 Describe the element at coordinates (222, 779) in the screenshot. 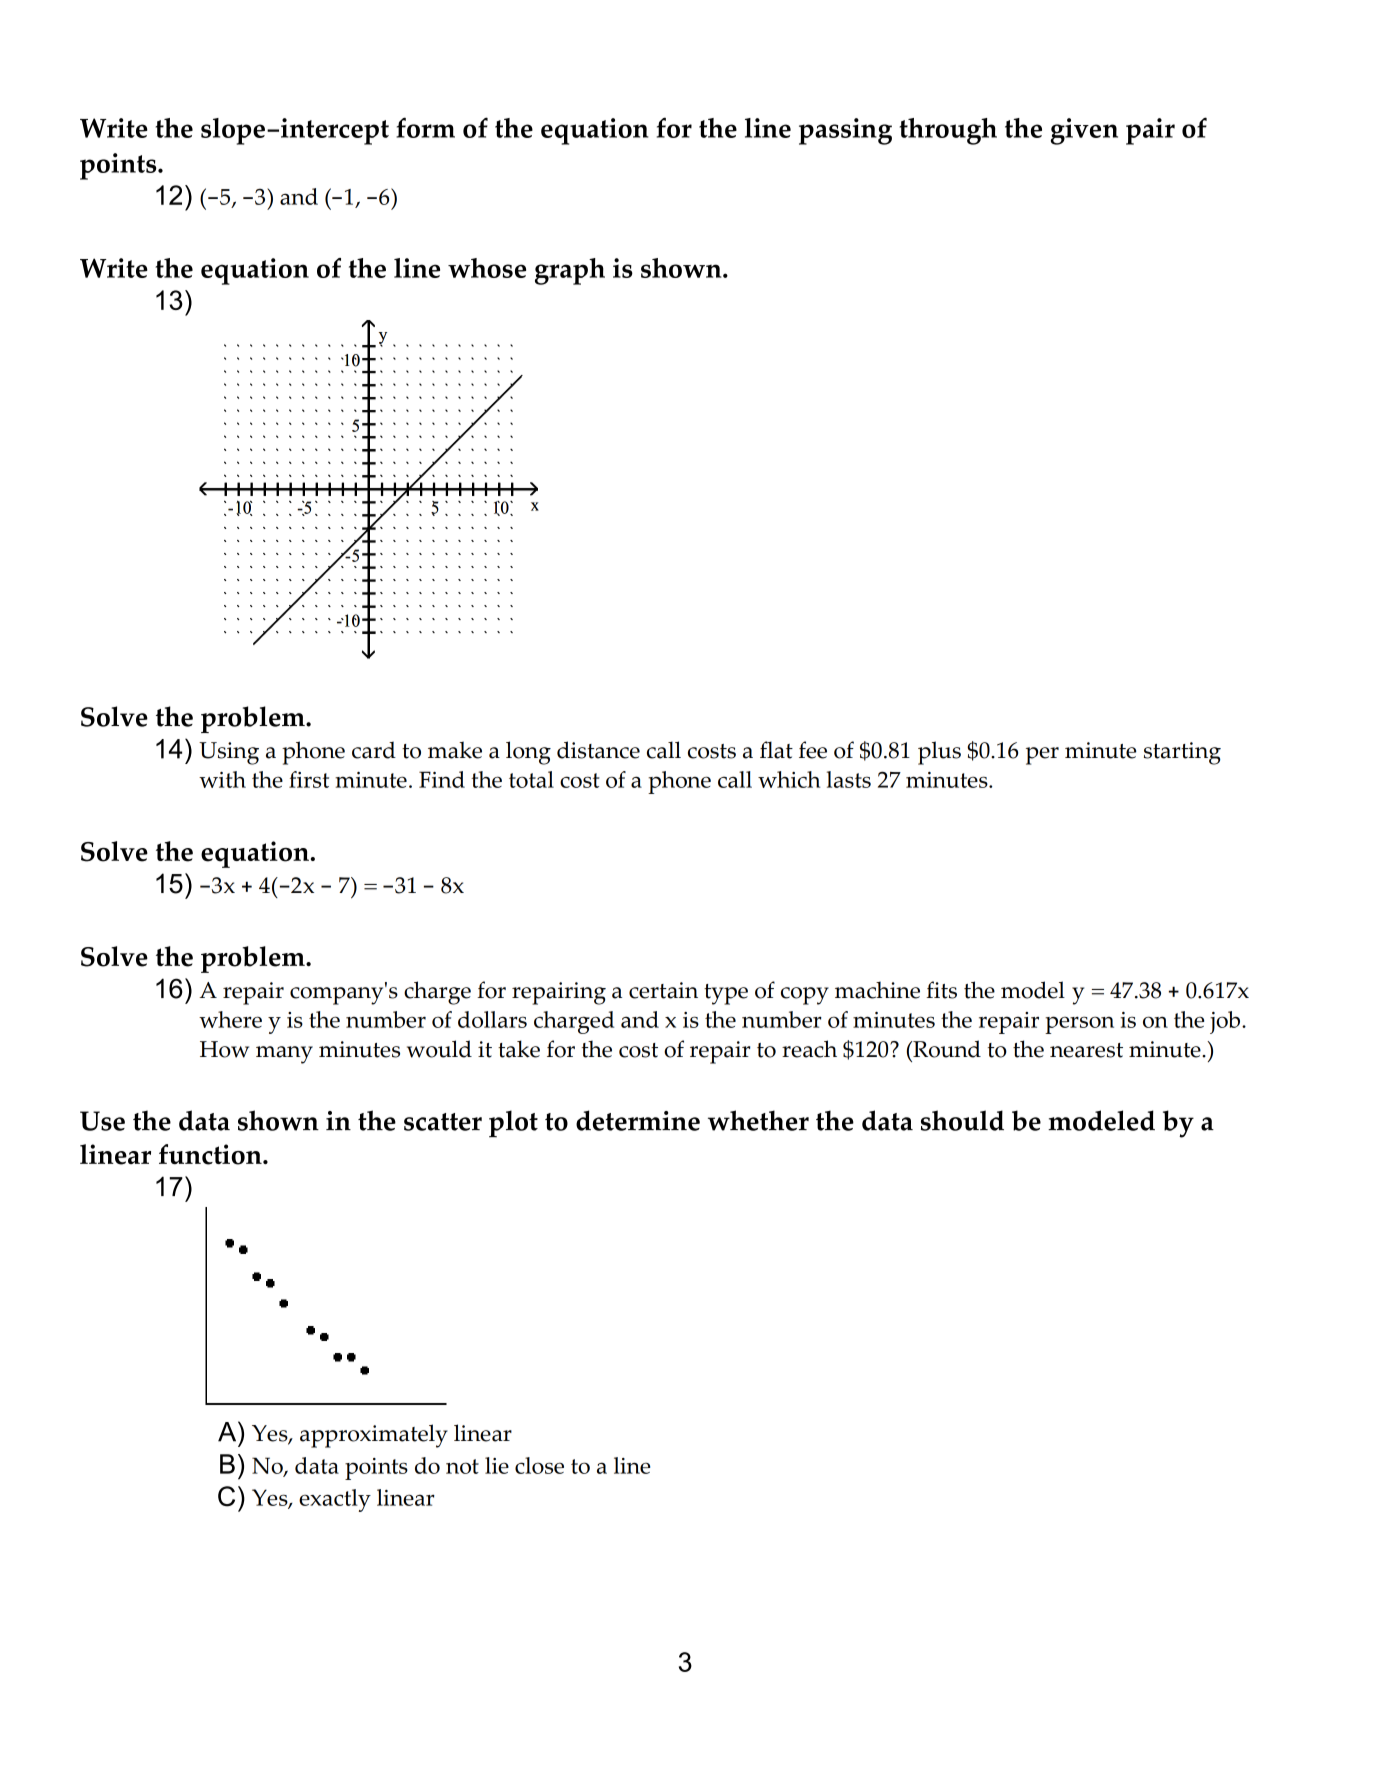

I see `with` at that location.
